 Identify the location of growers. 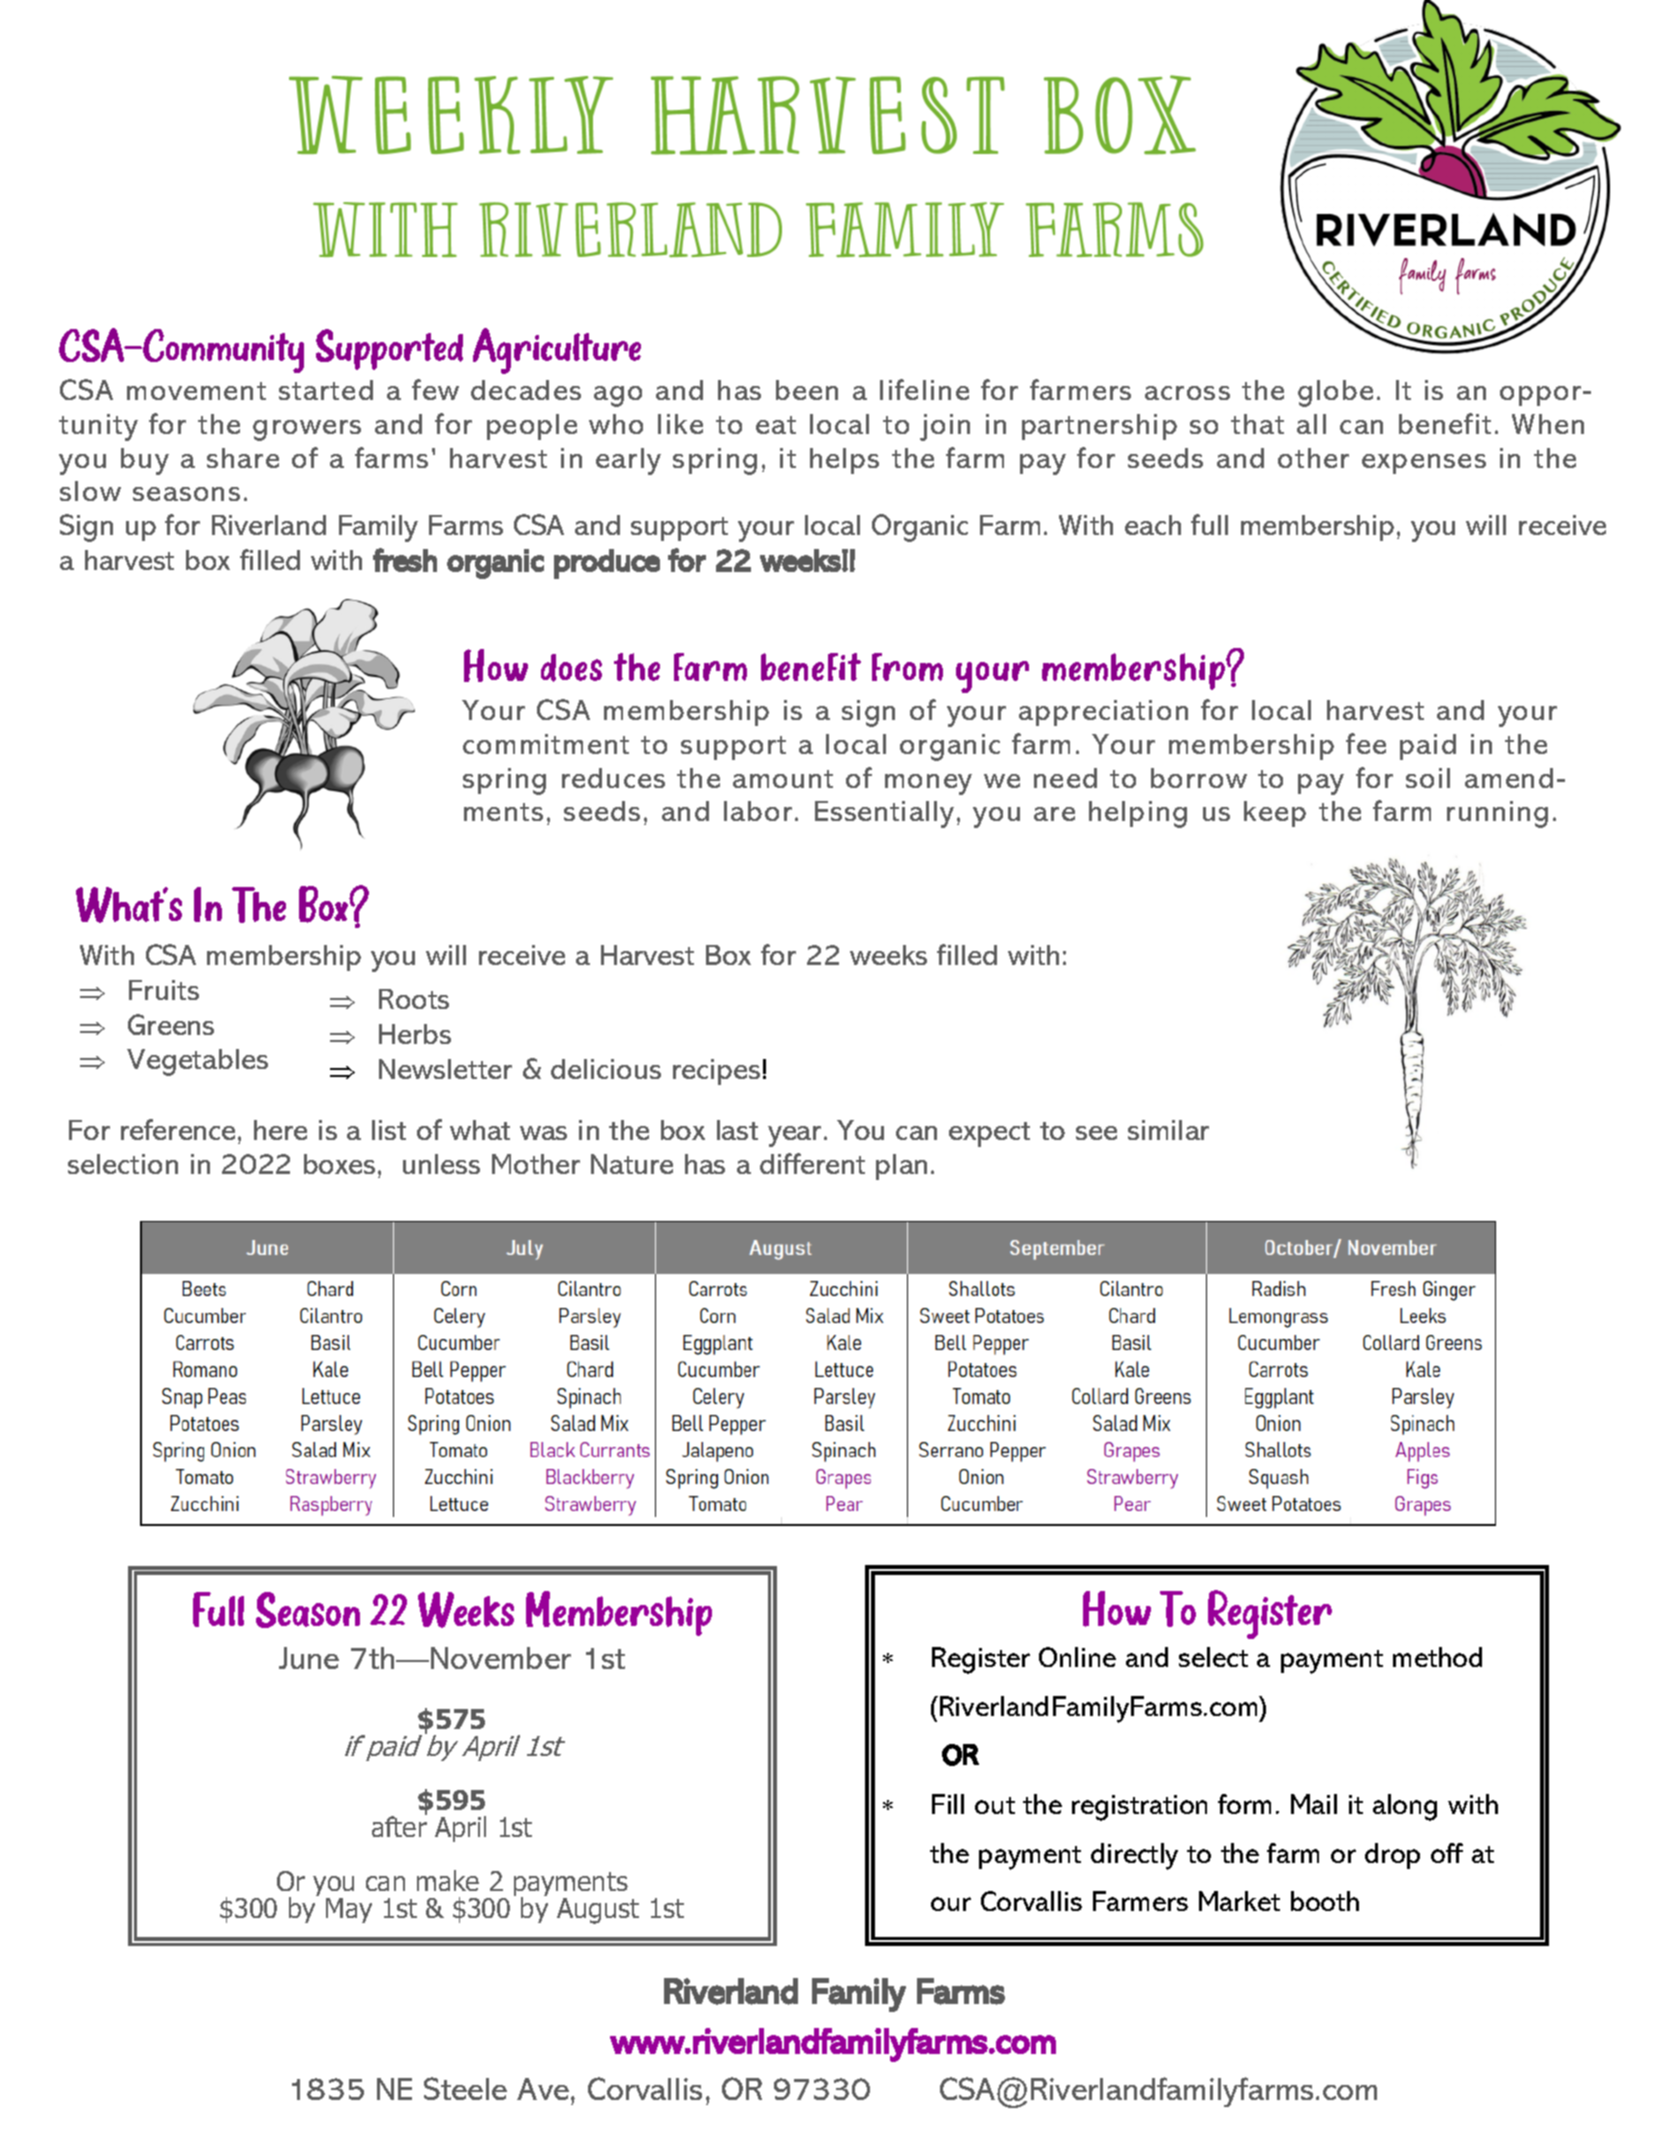
(307, 430).
